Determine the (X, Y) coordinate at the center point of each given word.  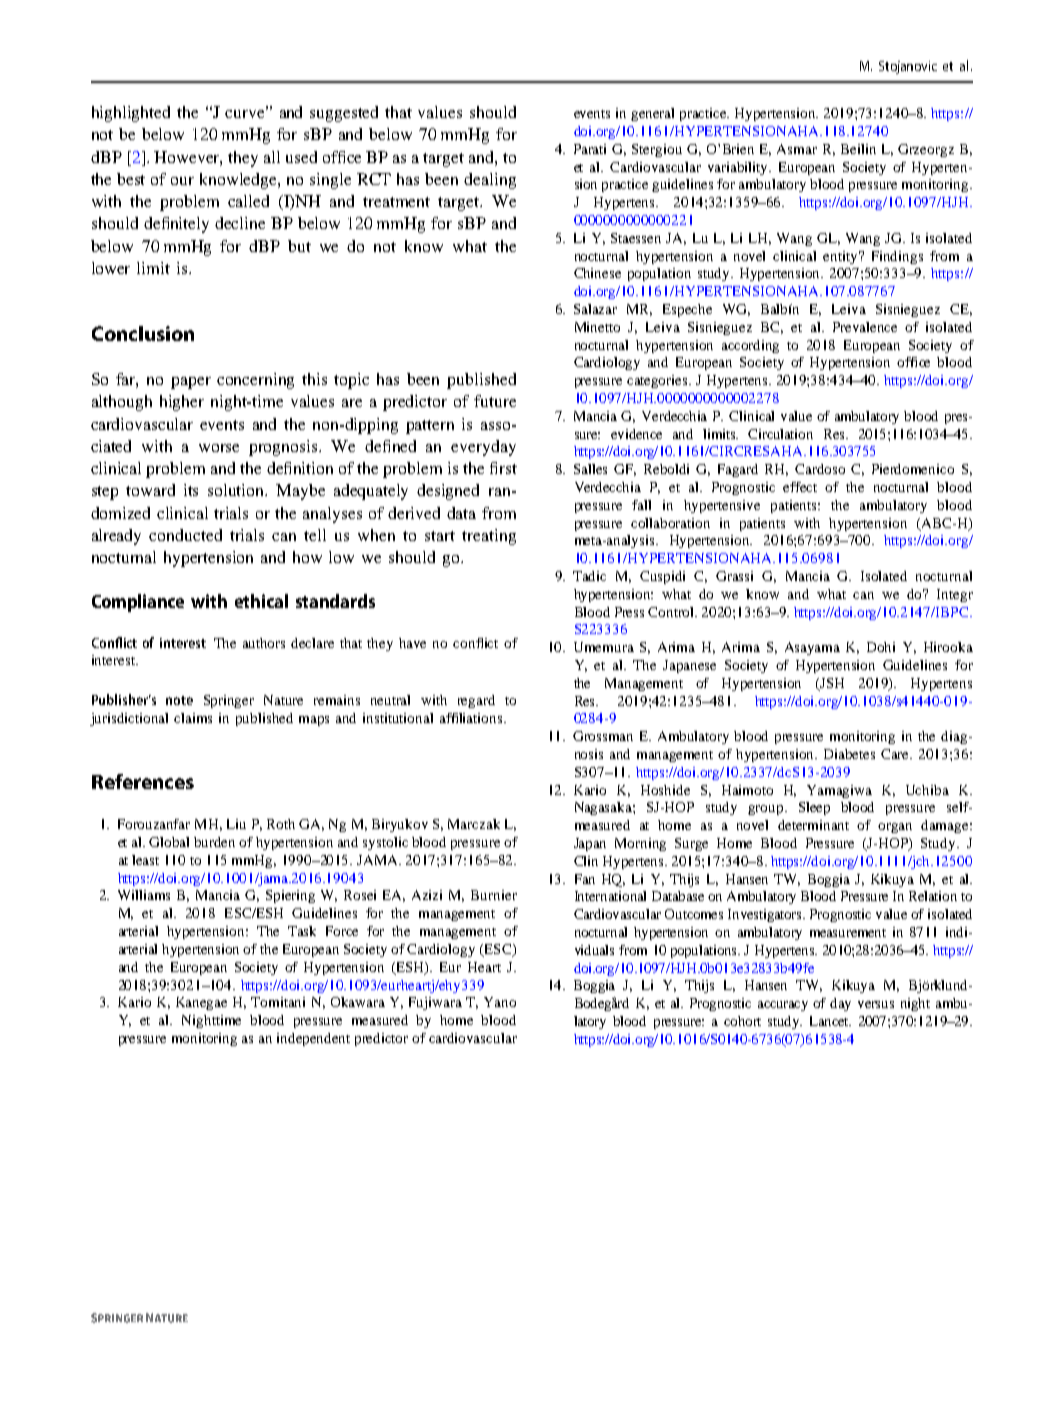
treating (489, 537)
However (188, 158)
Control (672, 612)
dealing (490, 181)
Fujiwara (435, 1003)
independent (313, 1039)
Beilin (858, 149)
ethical (261, 601)
